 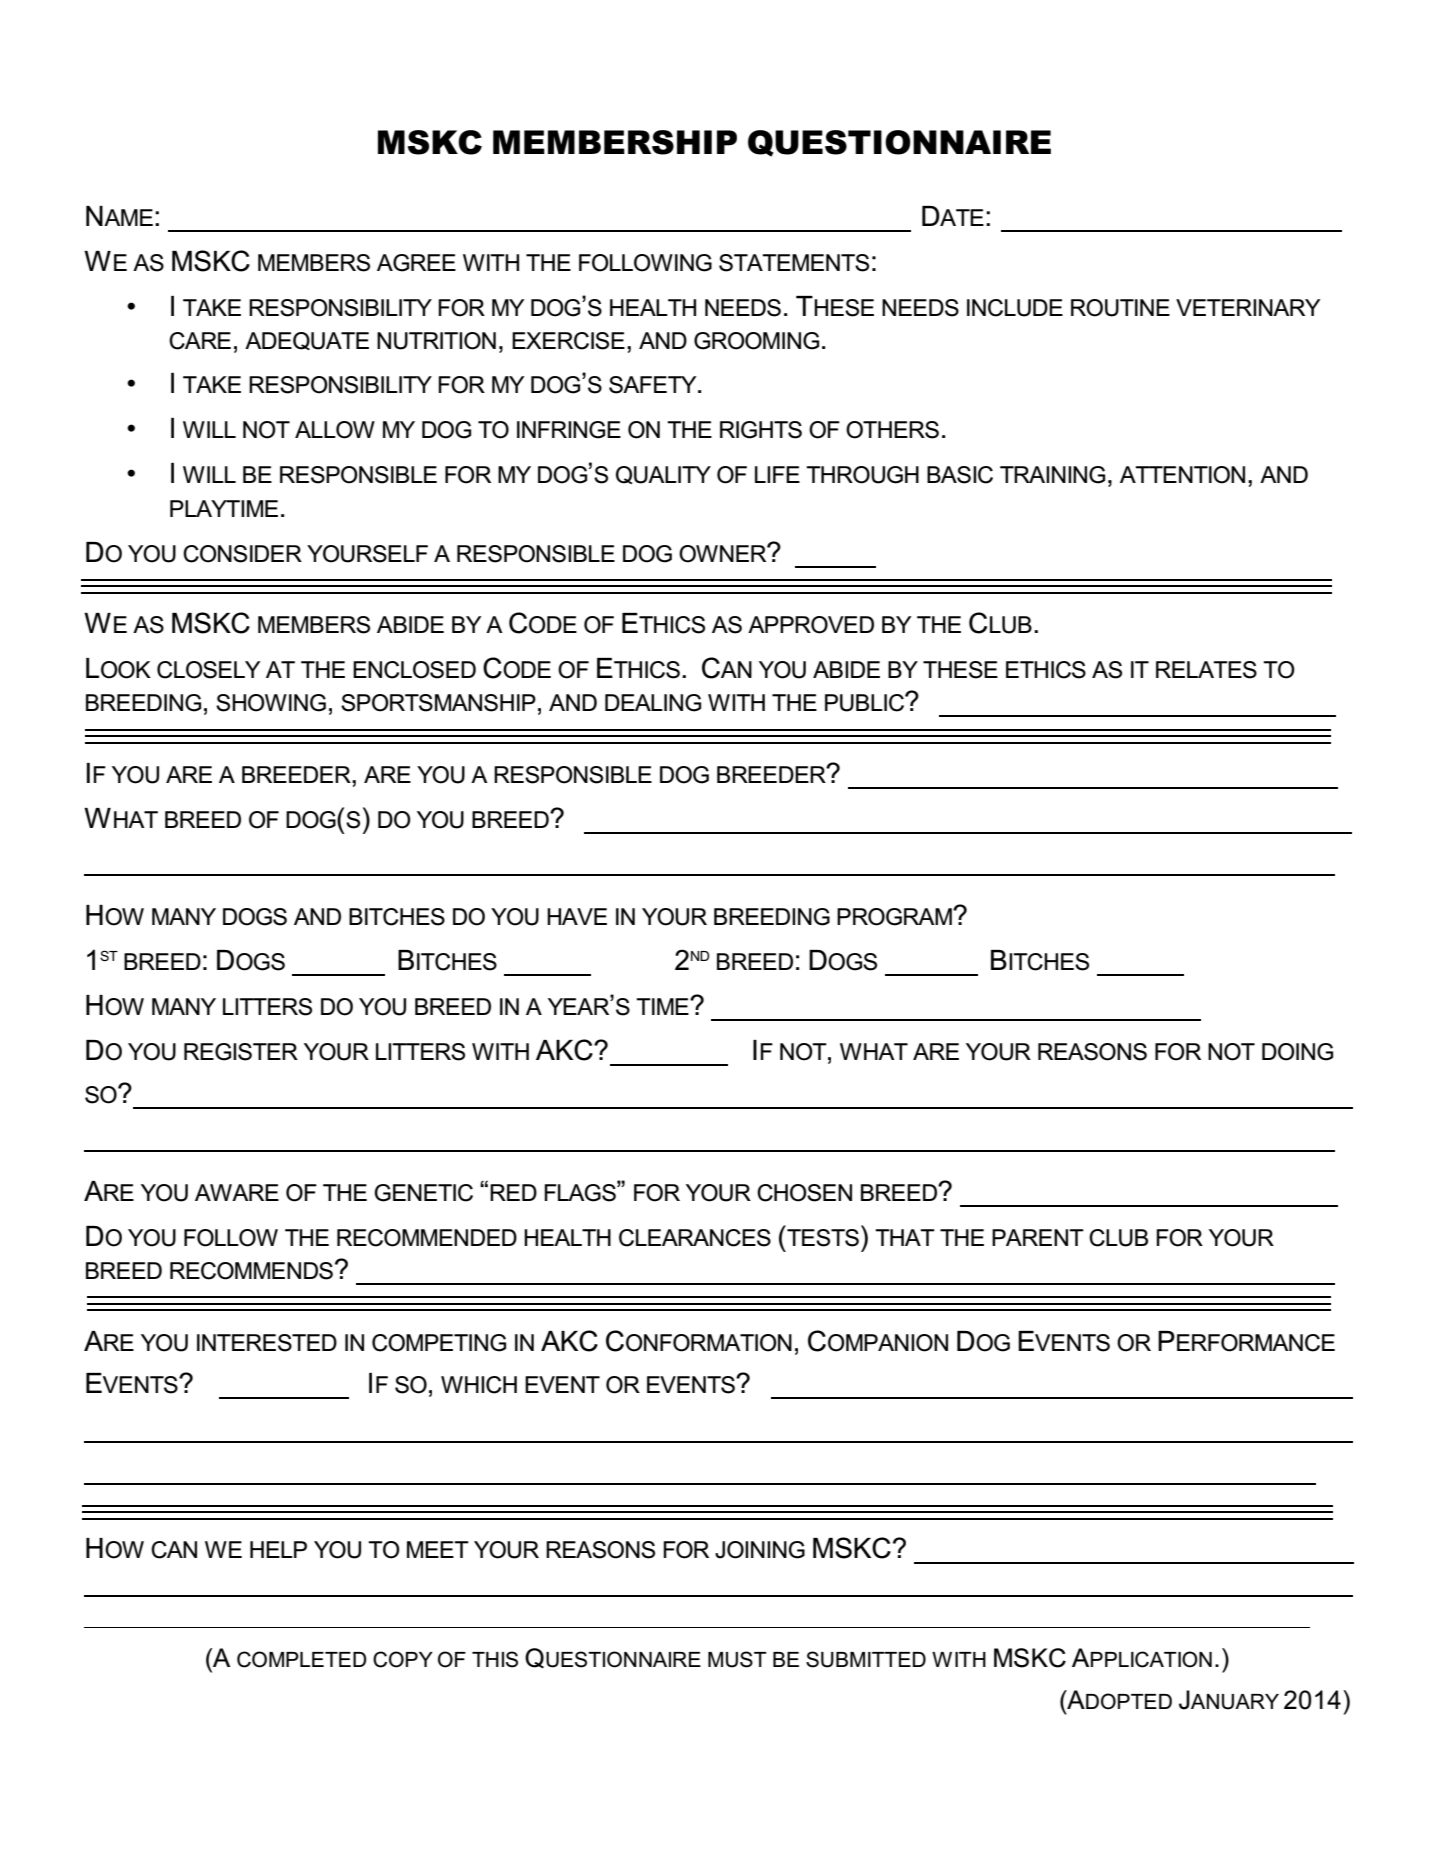 What do you see at coordinates (423, 1193) in the screenshot?
I see `GENETIC` at bounding box center [423, 1193].
